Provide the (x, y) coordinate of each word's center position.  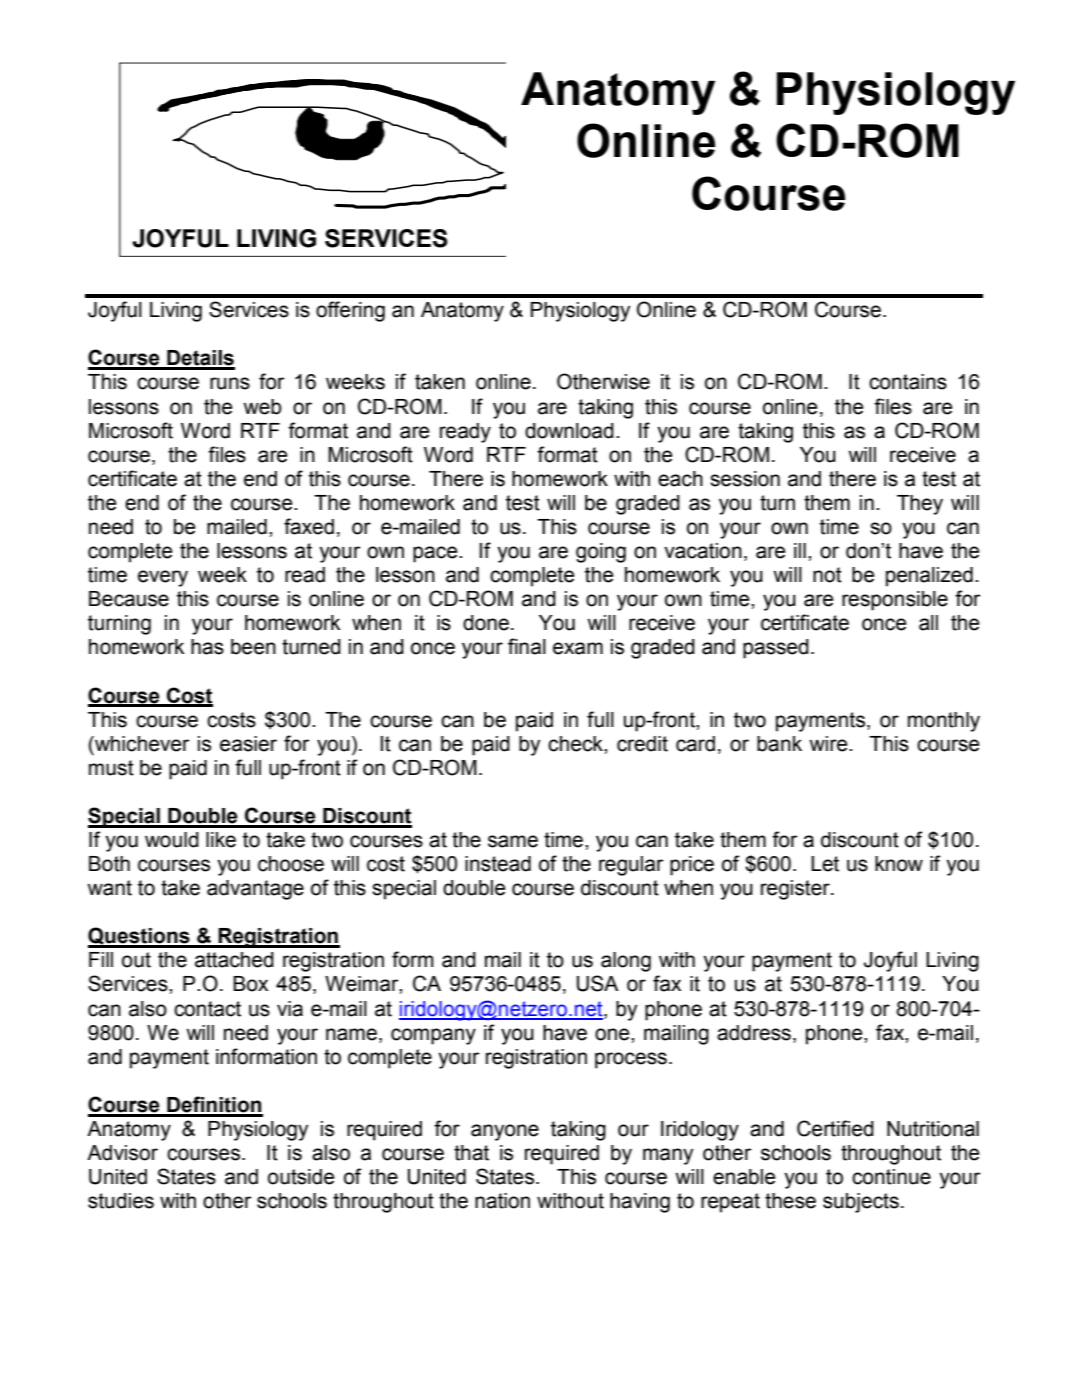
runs (230, 383)
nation (502, 1201)
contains (908, 382)
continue (891, 1177)
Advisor (122, 1153)
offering (350, 311)
